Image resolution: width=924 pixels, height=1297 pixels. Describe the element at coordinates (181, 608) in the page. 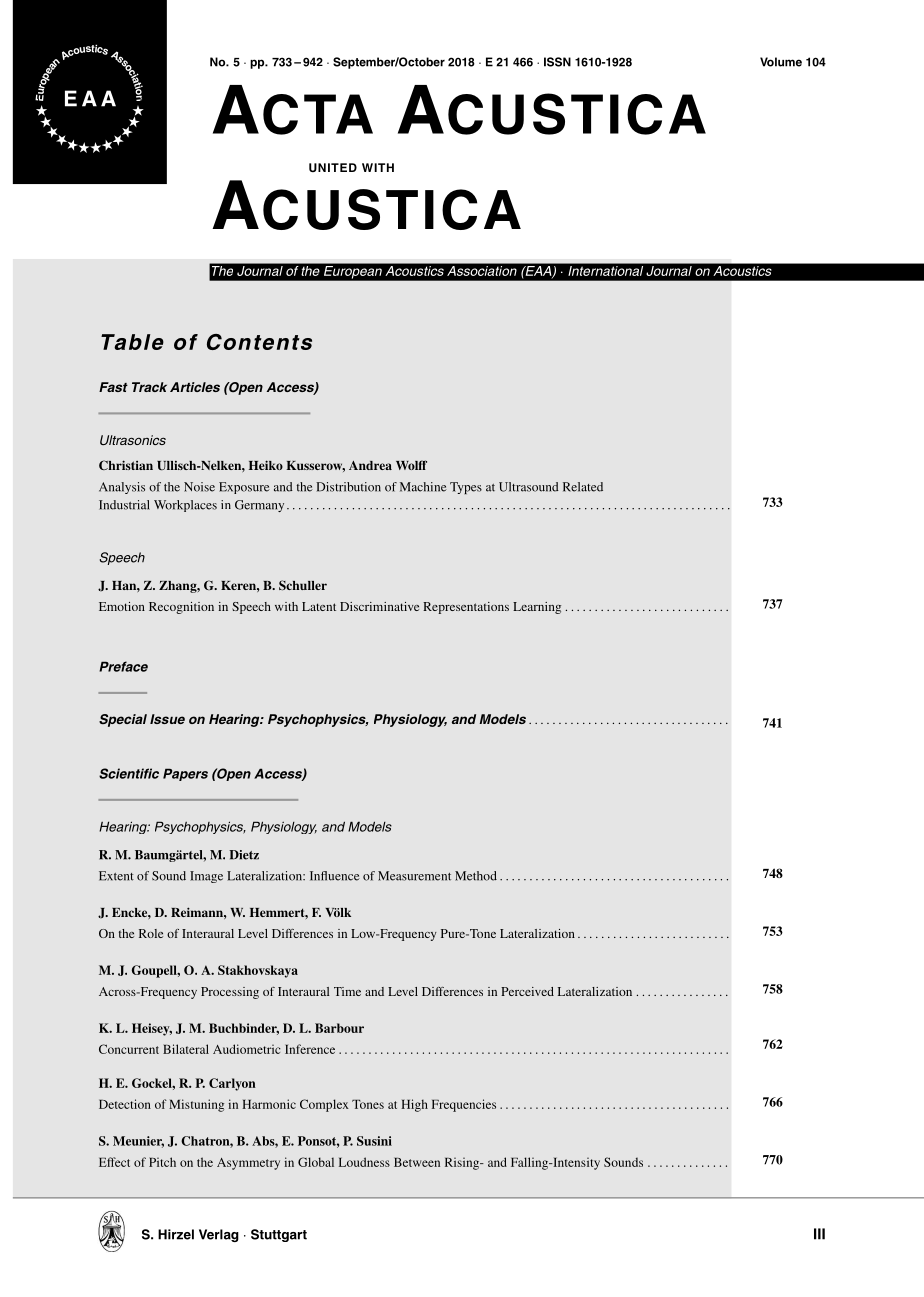

I see `Recognition` at that location.
